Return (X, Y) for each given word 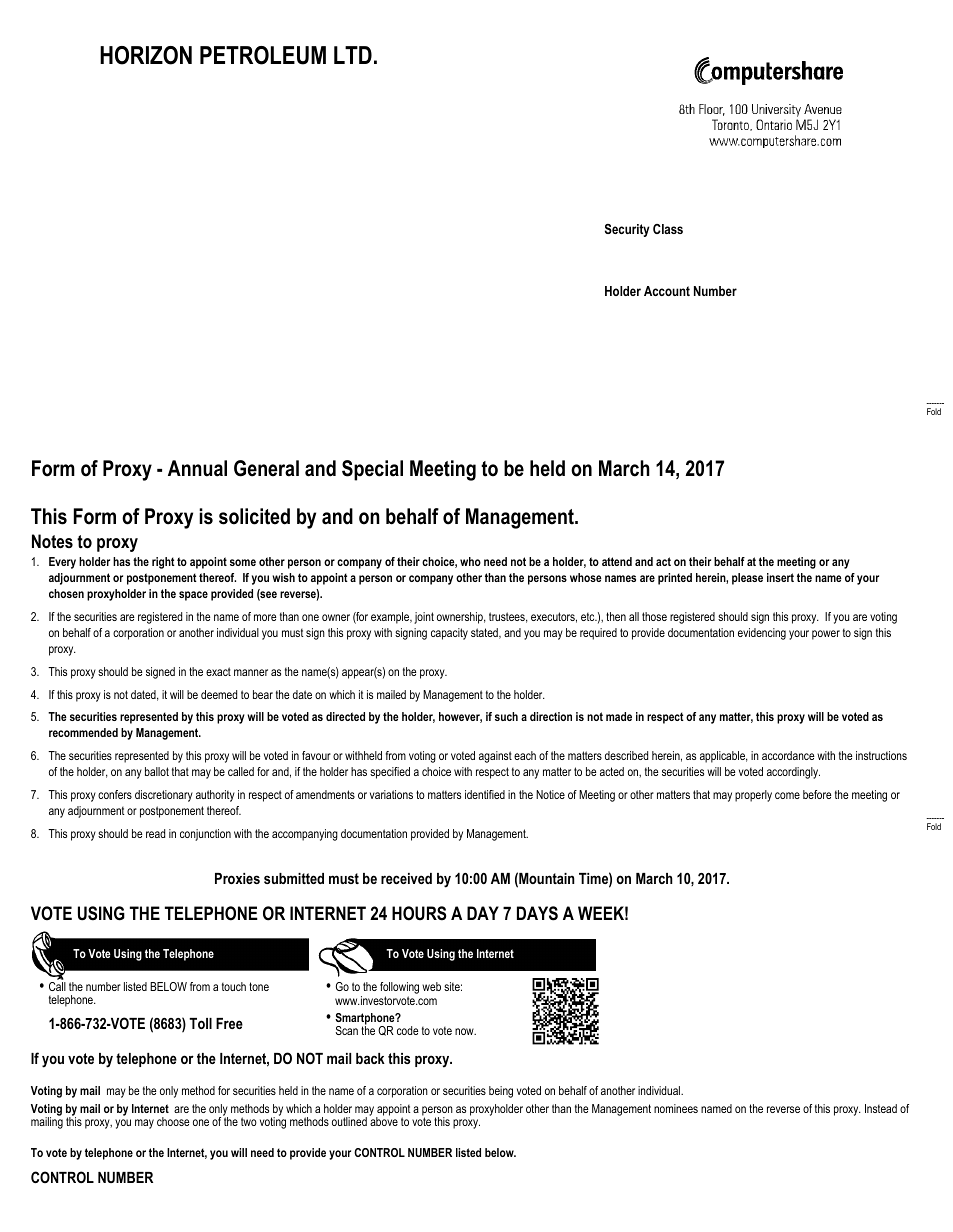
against (495, 757)
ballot (157, 771)
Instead (881, 1108)
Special (372, 470)
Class (668, 229)
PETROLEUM (263, 55)
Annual (197, 468)
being (501, 1092)
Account (667, 291)
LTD (353, 55)
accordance (788, 755)
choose (173, 1121)
